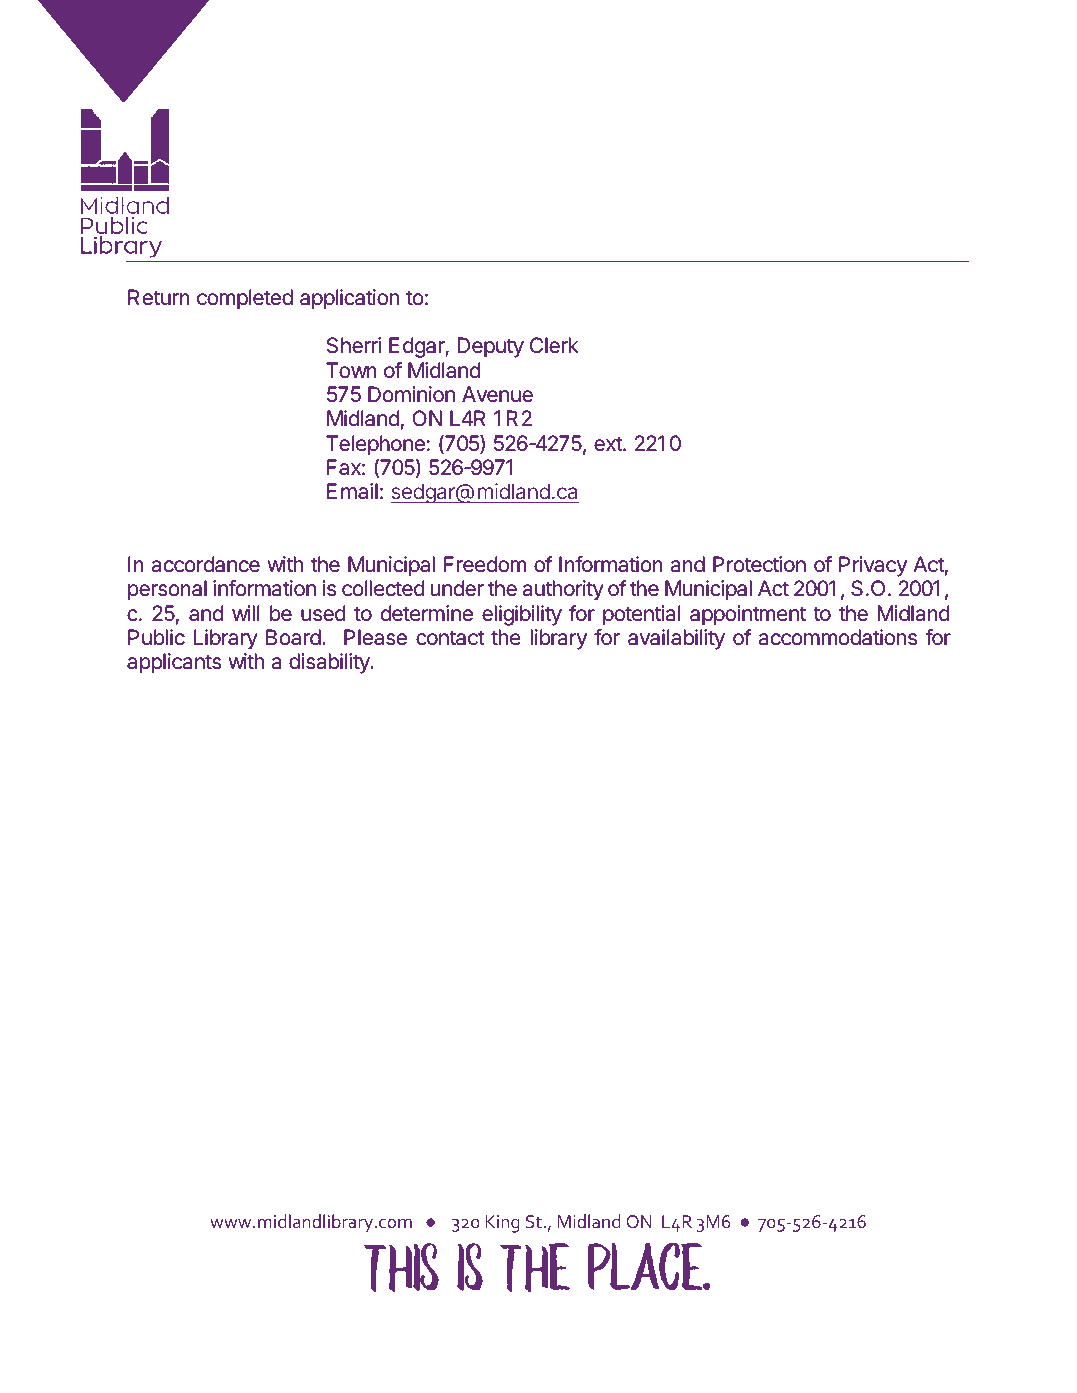 The width and height of the screenshot is (1077, 1393). Describe the element at coordinates (838, 637) in the screenshot. I see `accommodations` at that location.
